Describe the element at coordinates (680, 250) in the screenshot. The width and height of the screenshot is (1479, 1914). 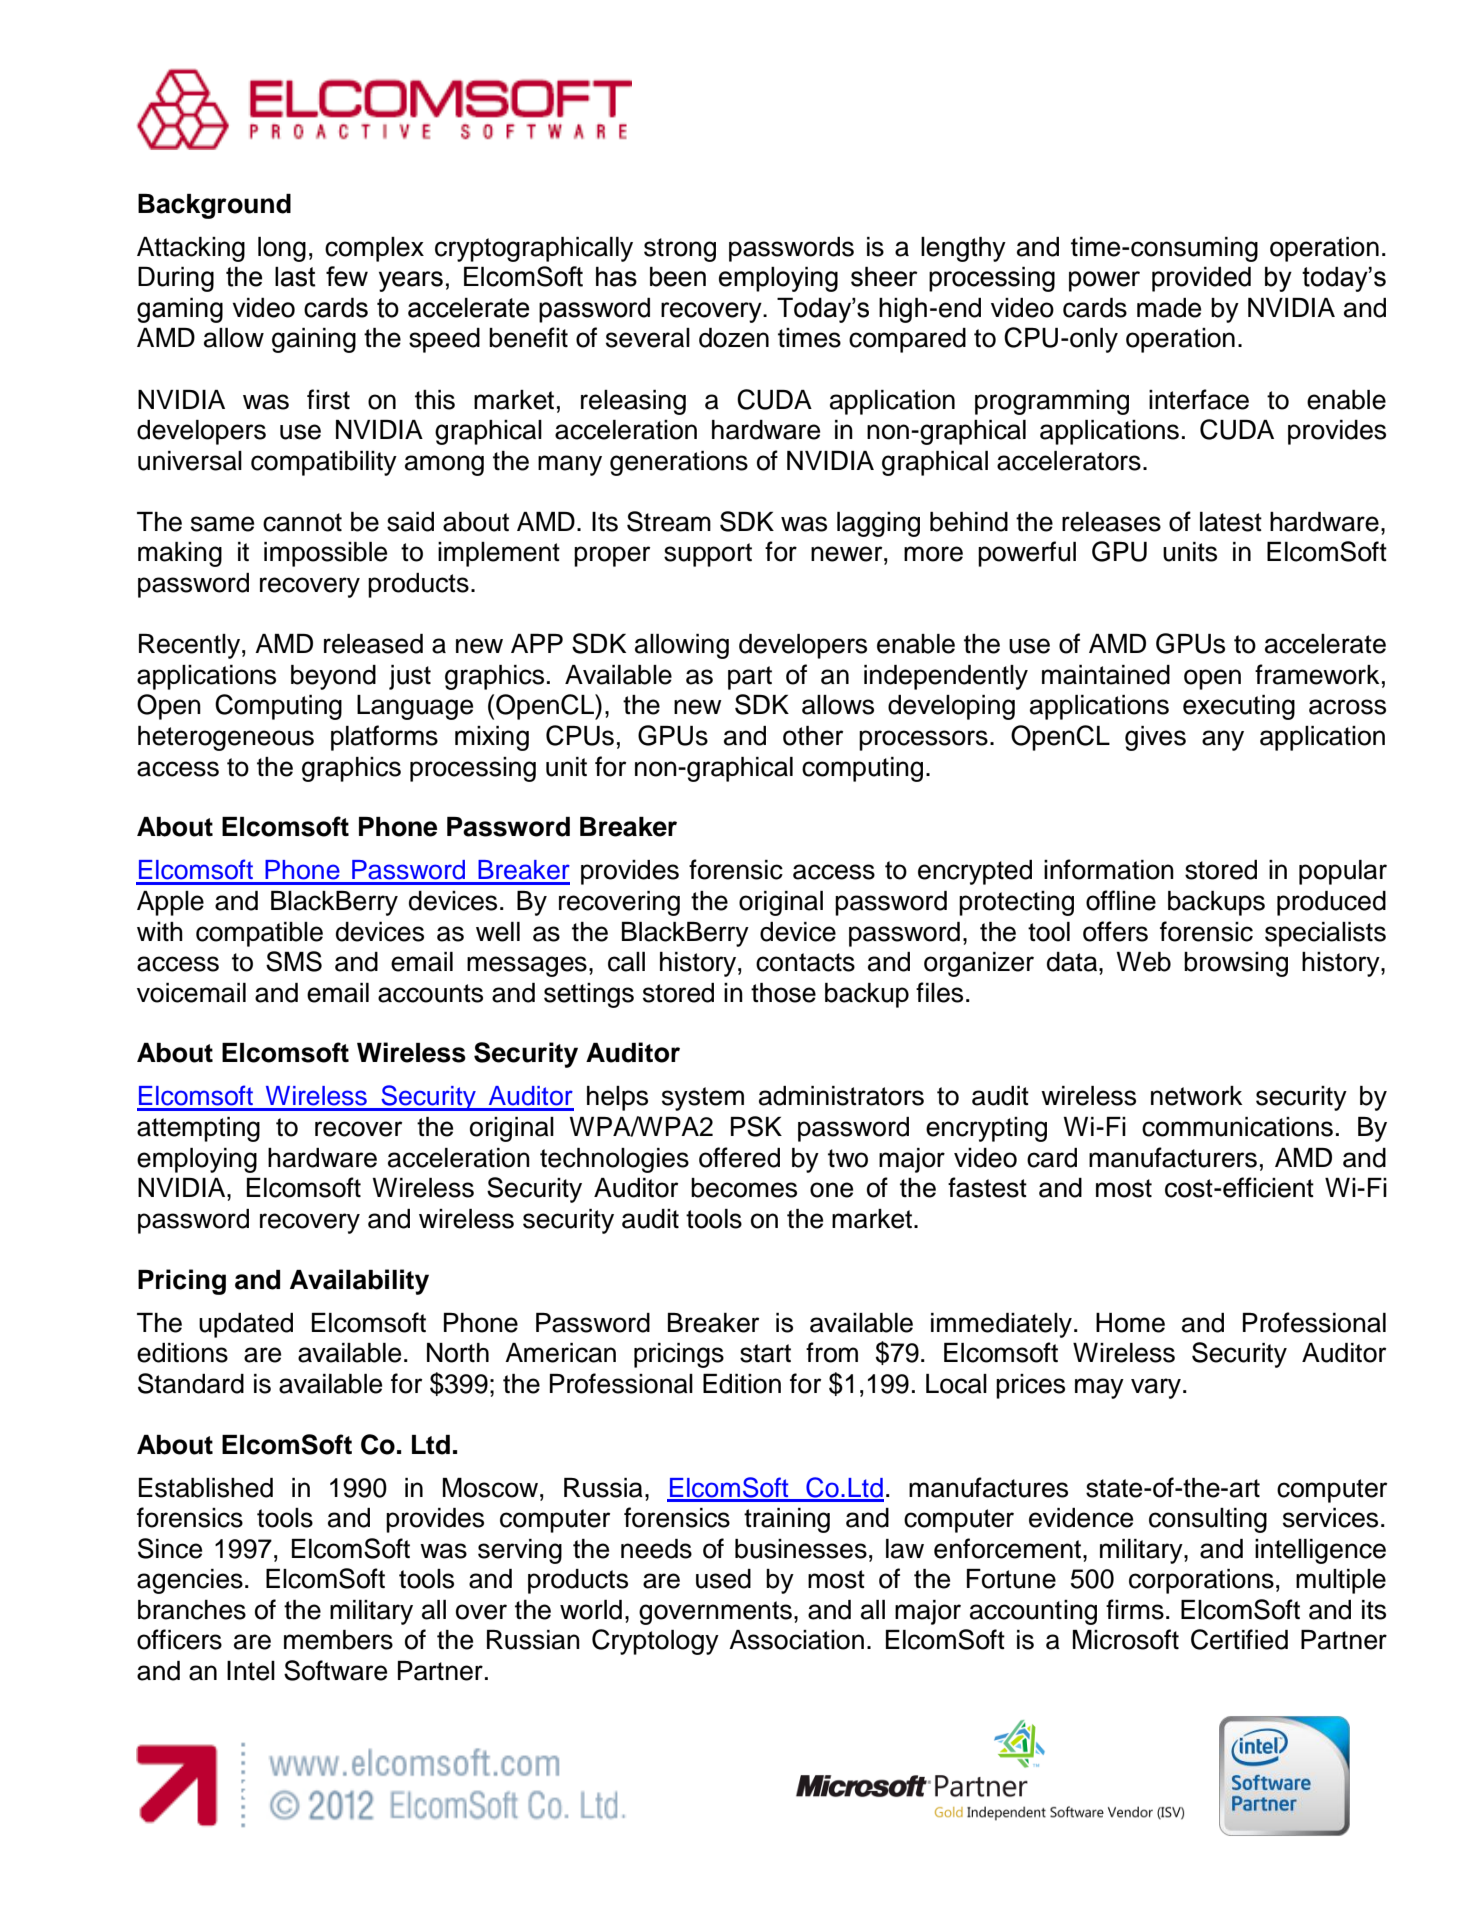
I see `strong` at that location.
